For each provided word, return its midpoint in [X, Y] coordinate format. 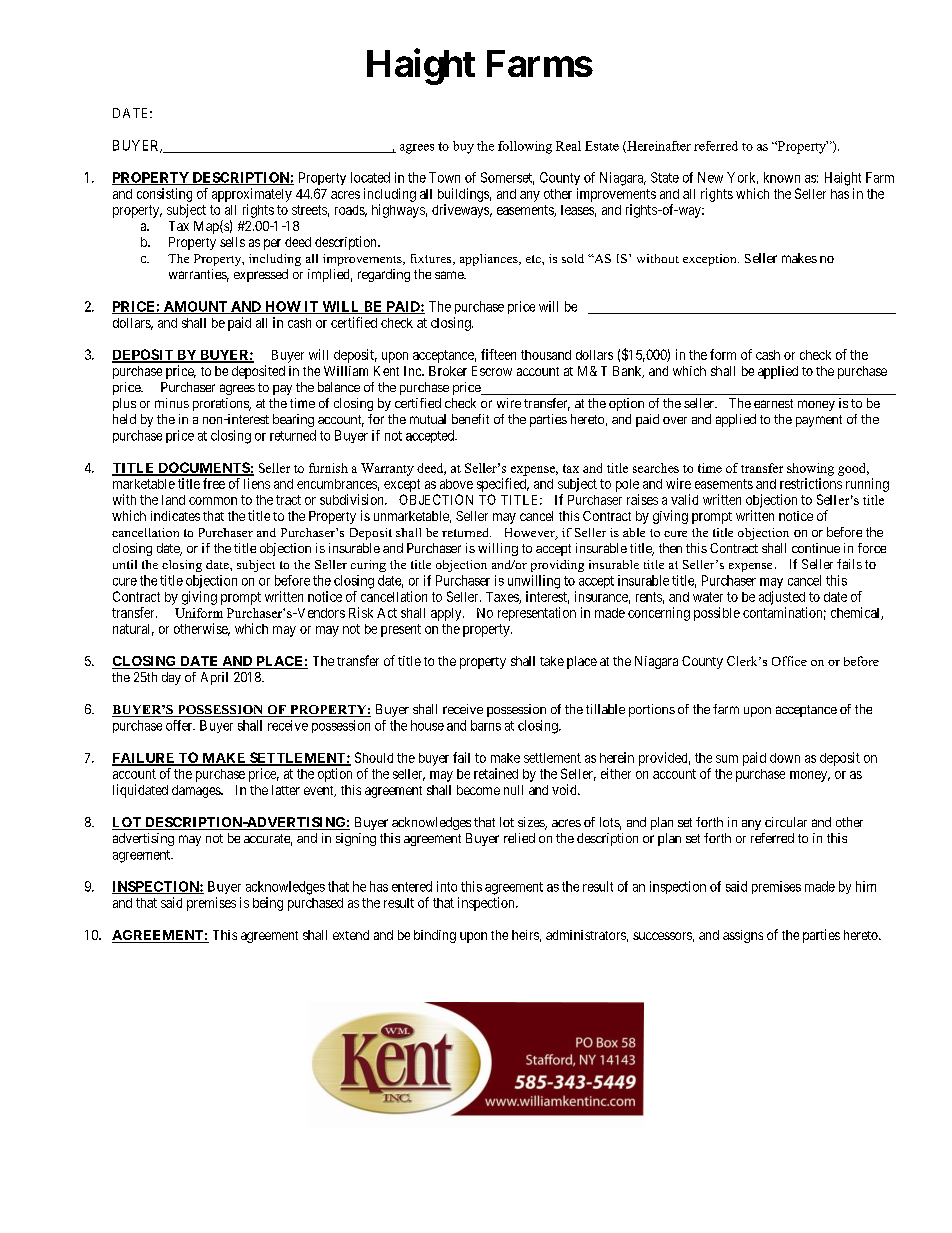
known [782, 177]
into [447, 886]
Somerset [507, 178]
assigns [743, 936]
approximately [252, 195]
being [268, 904]
